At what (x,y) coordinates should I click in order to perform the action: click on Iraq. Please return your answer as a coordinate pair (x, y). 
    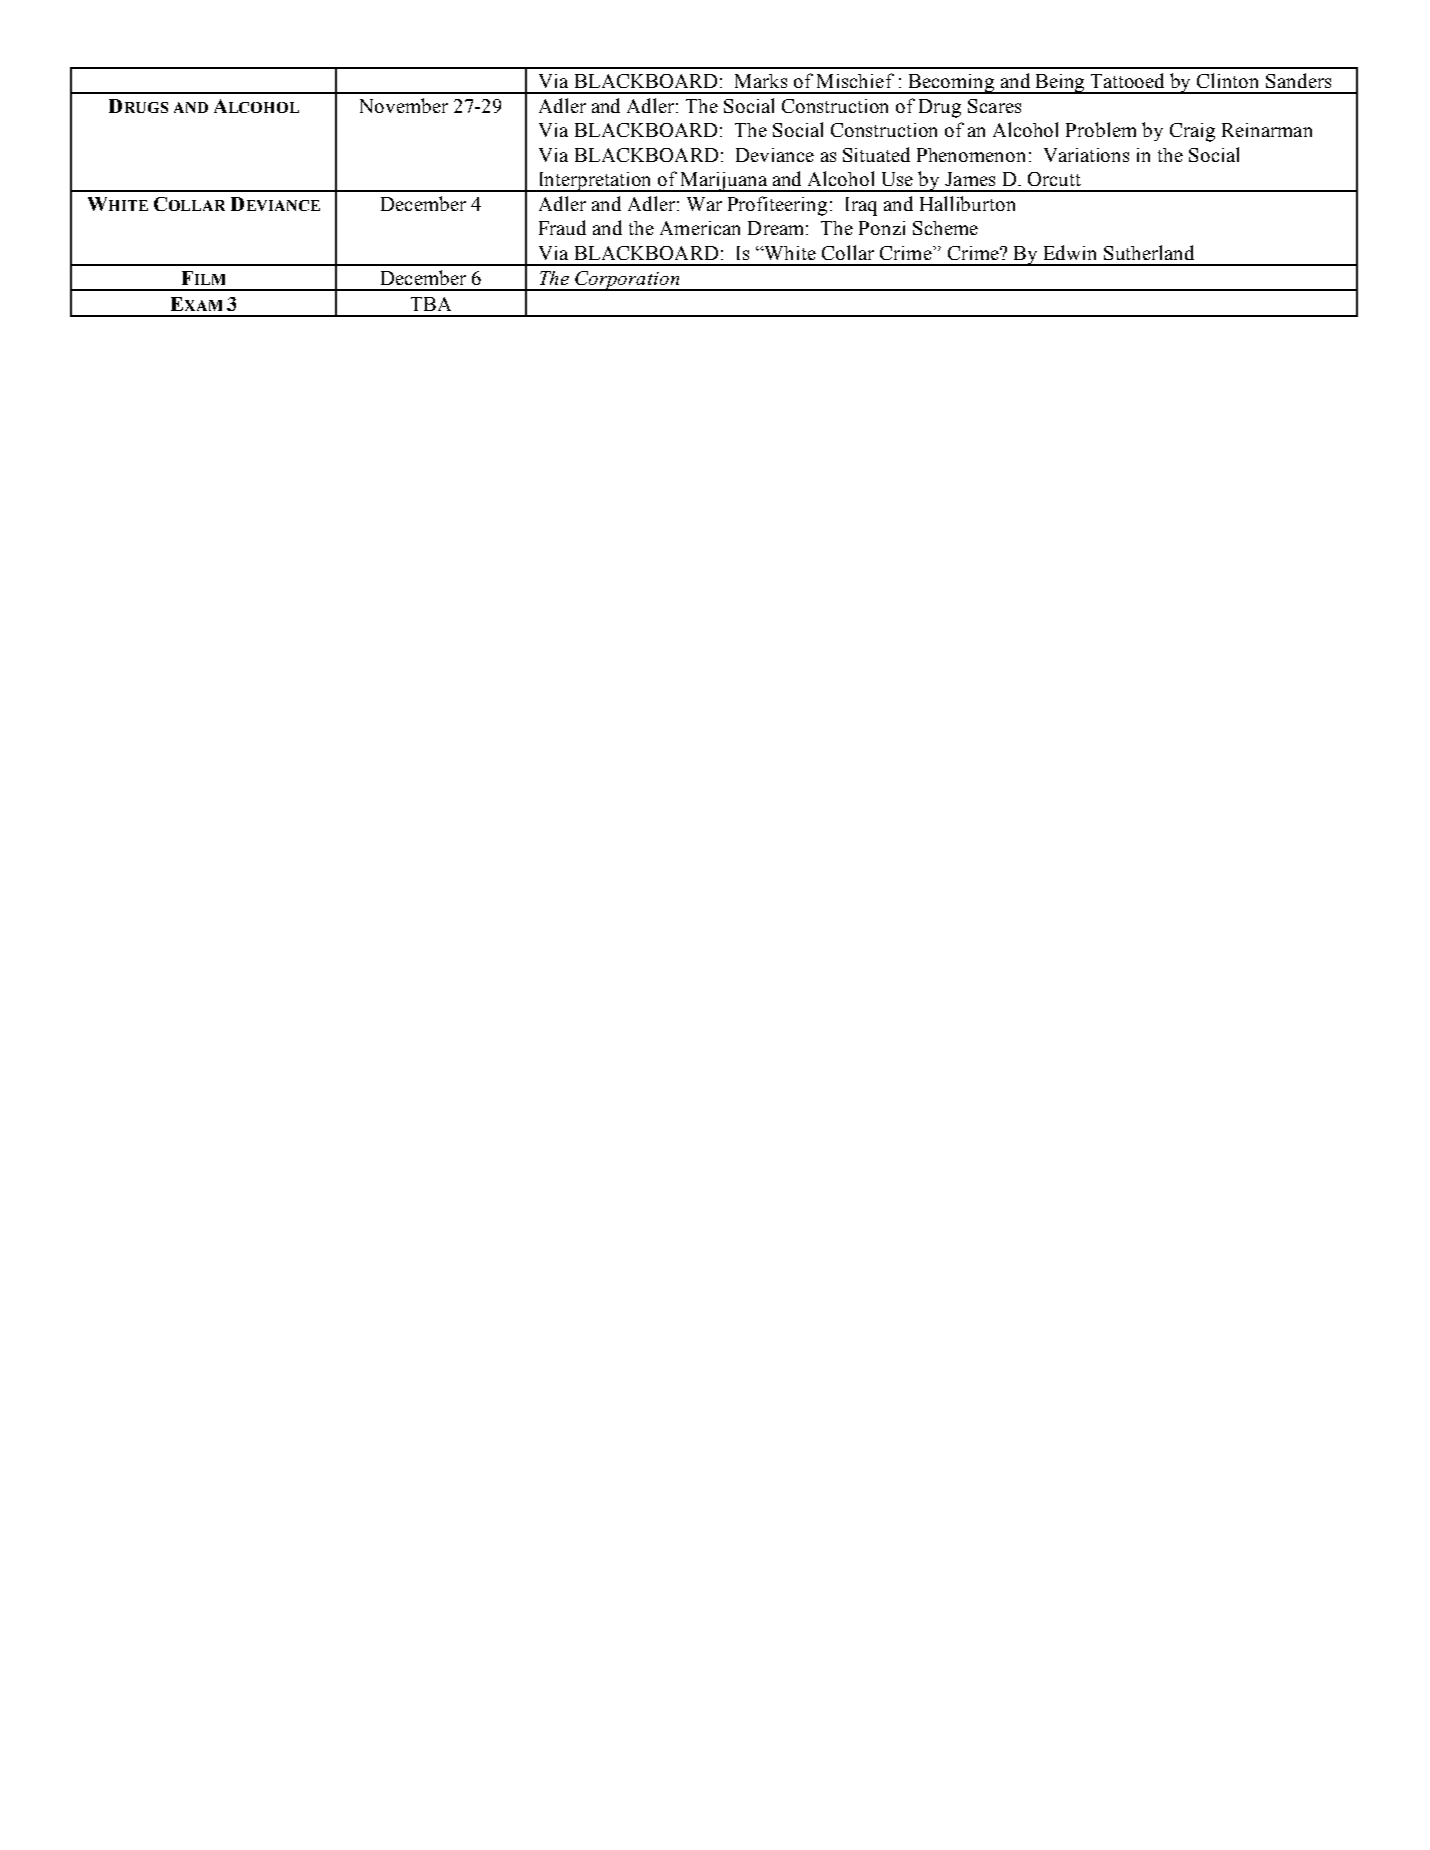
    Looking at the image, I should click on (861, 206).
